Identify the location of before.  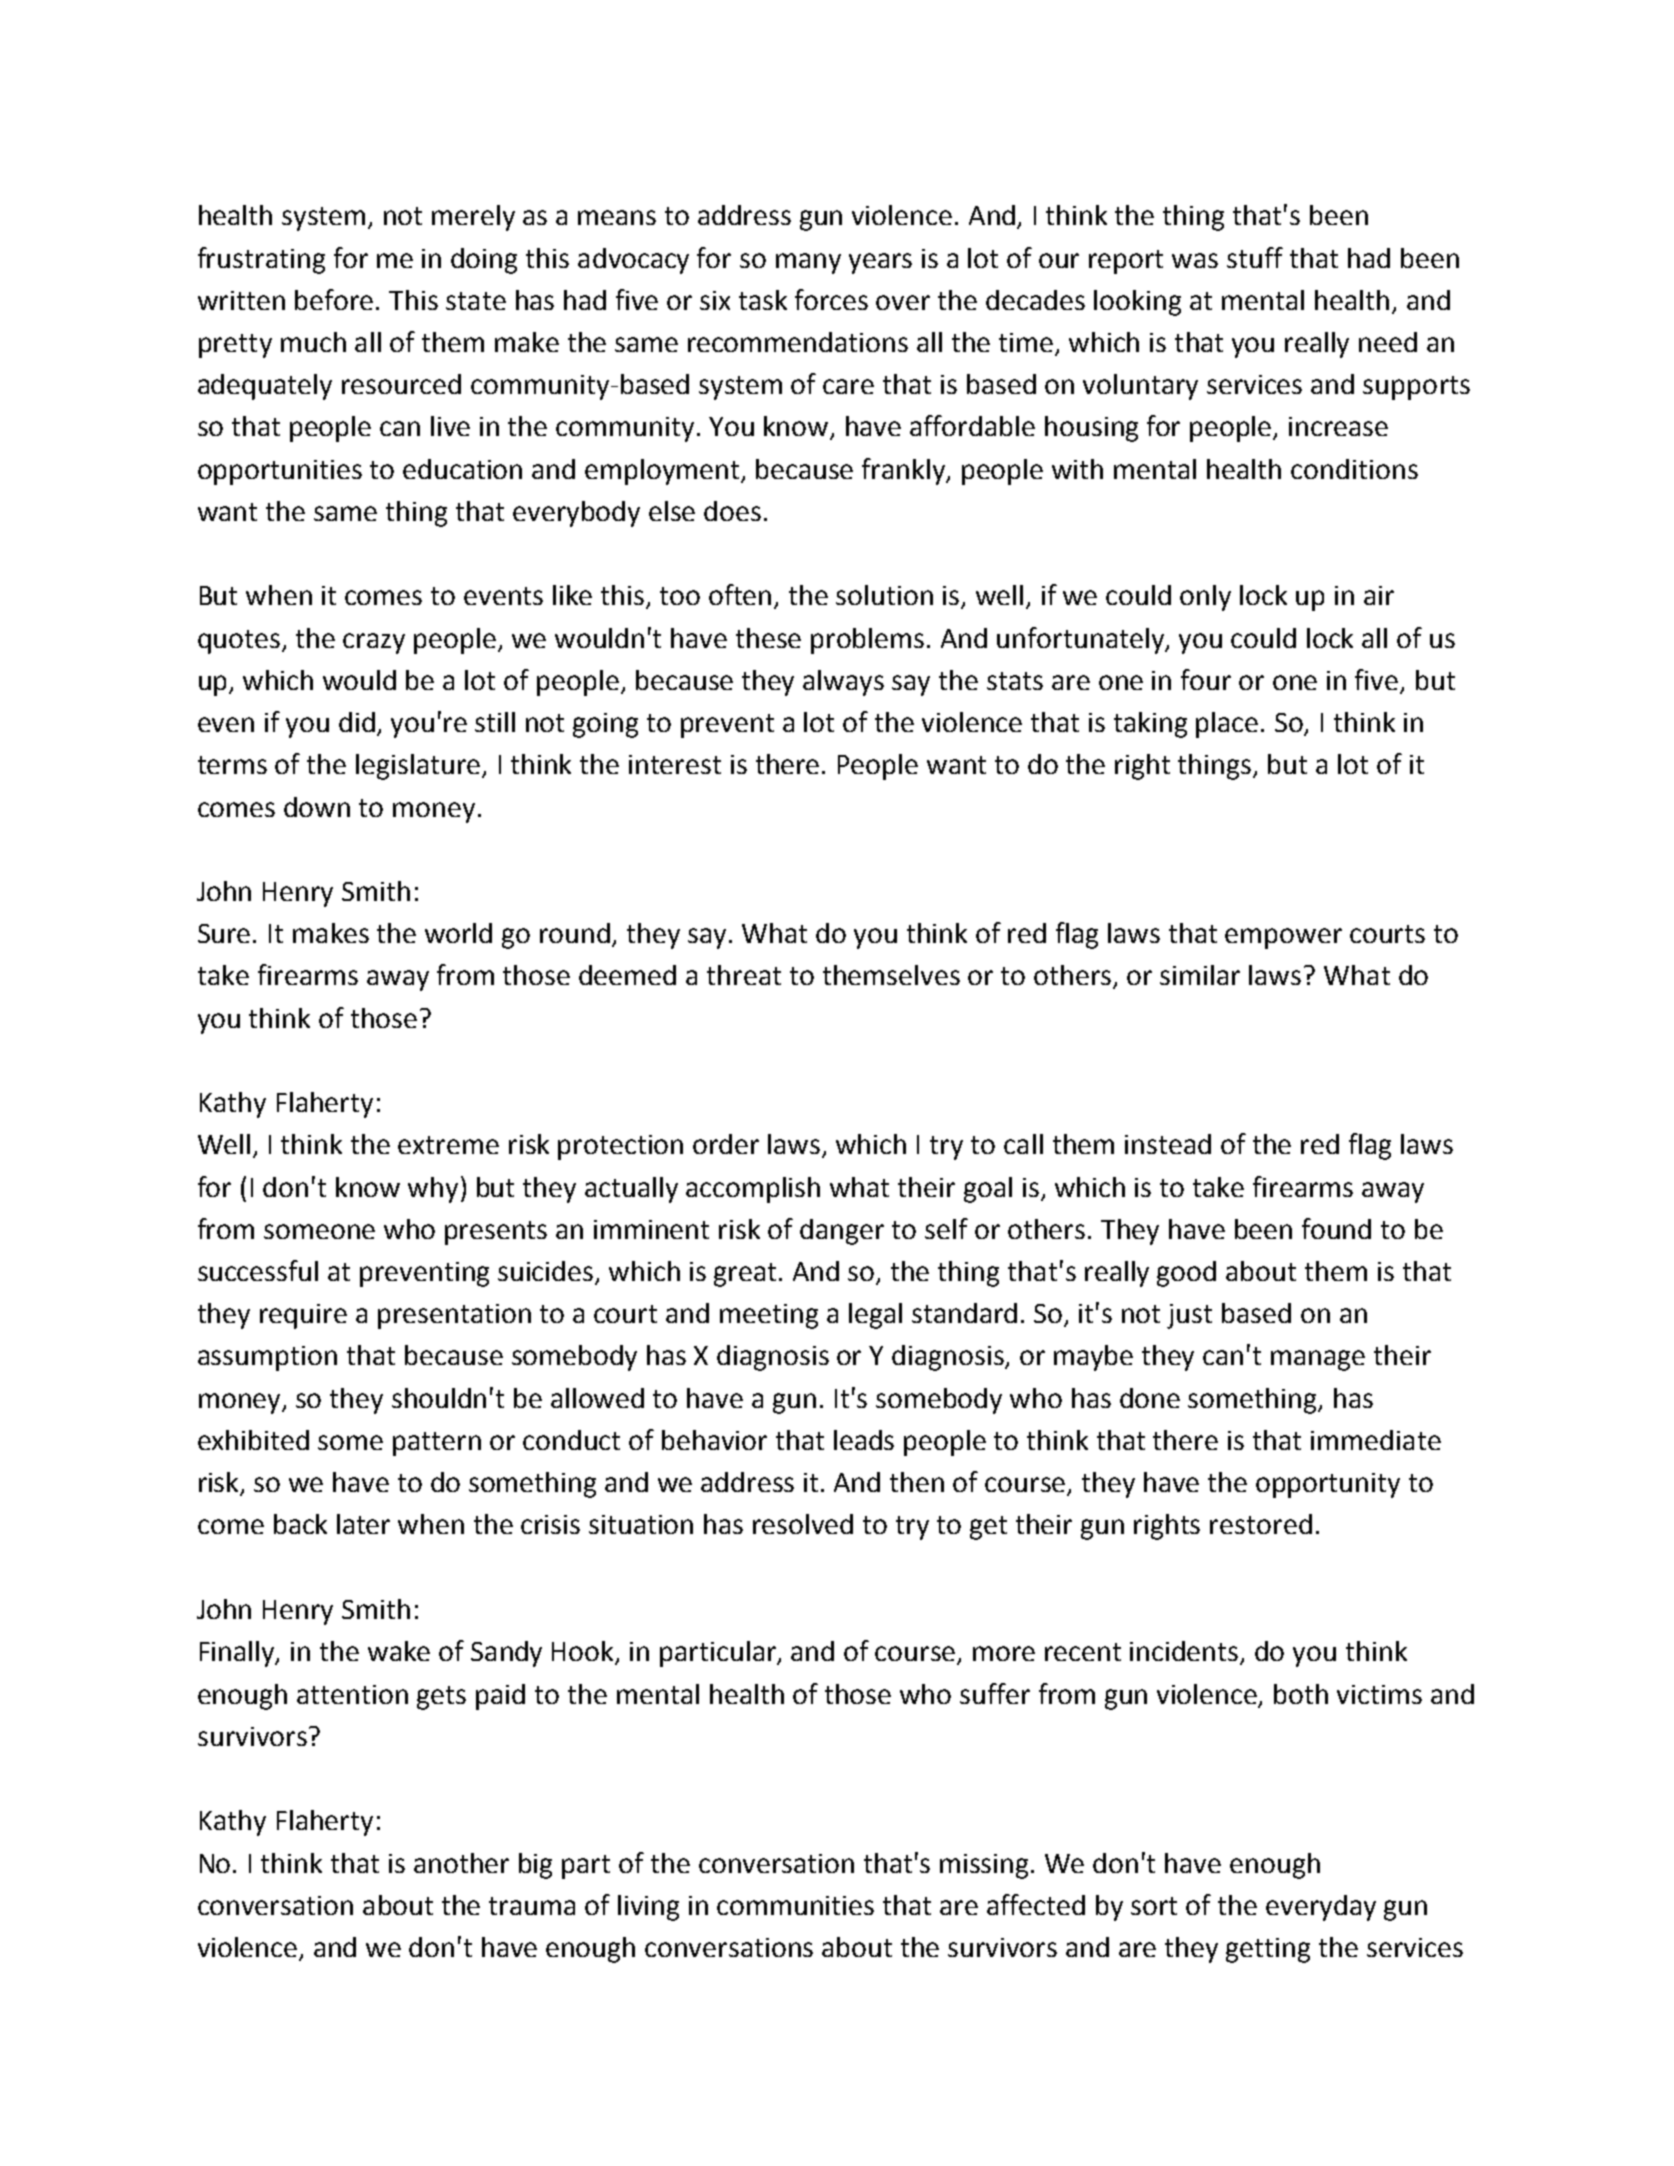
(334, 299).
